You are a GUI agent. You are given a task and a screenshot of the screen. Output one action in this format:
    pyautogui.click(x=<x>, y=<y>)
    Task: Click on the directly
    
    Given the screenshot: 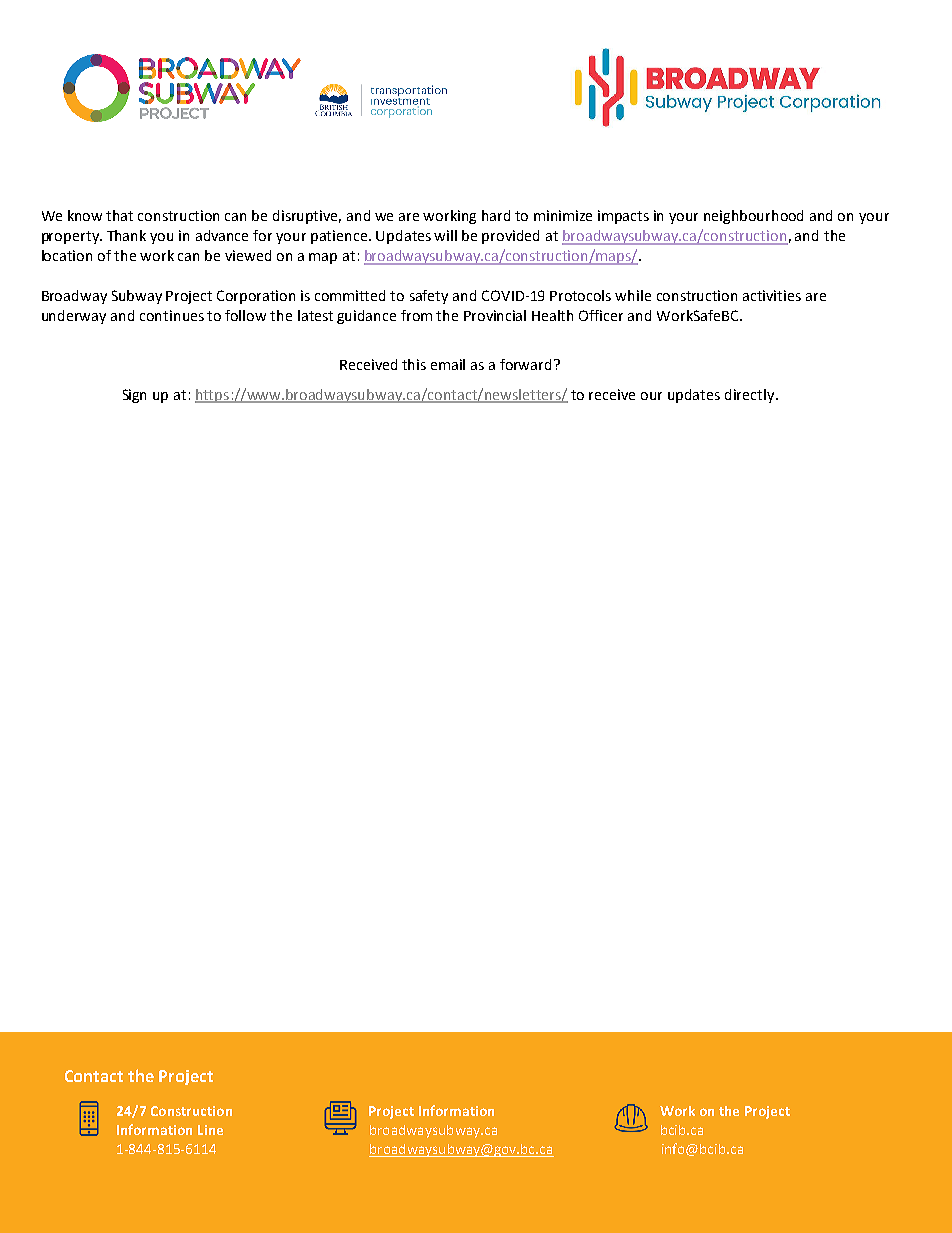 What is the action you would take?
    pyautogui.click(x=751, y=396)
